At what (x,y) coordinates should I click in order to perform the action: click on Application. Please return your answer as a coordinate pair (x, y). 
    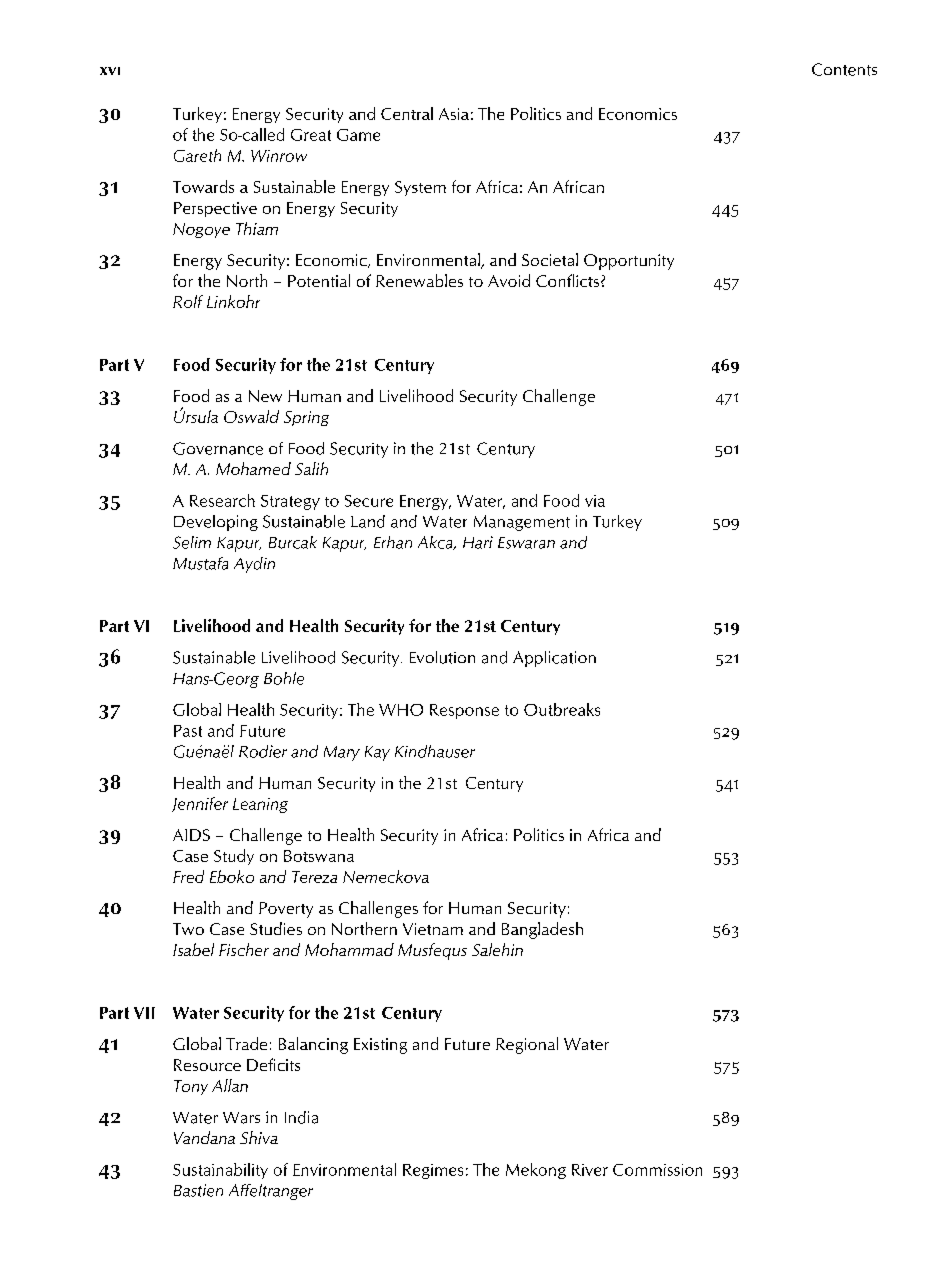
    Looking at the image, I should click on (554, 659).
